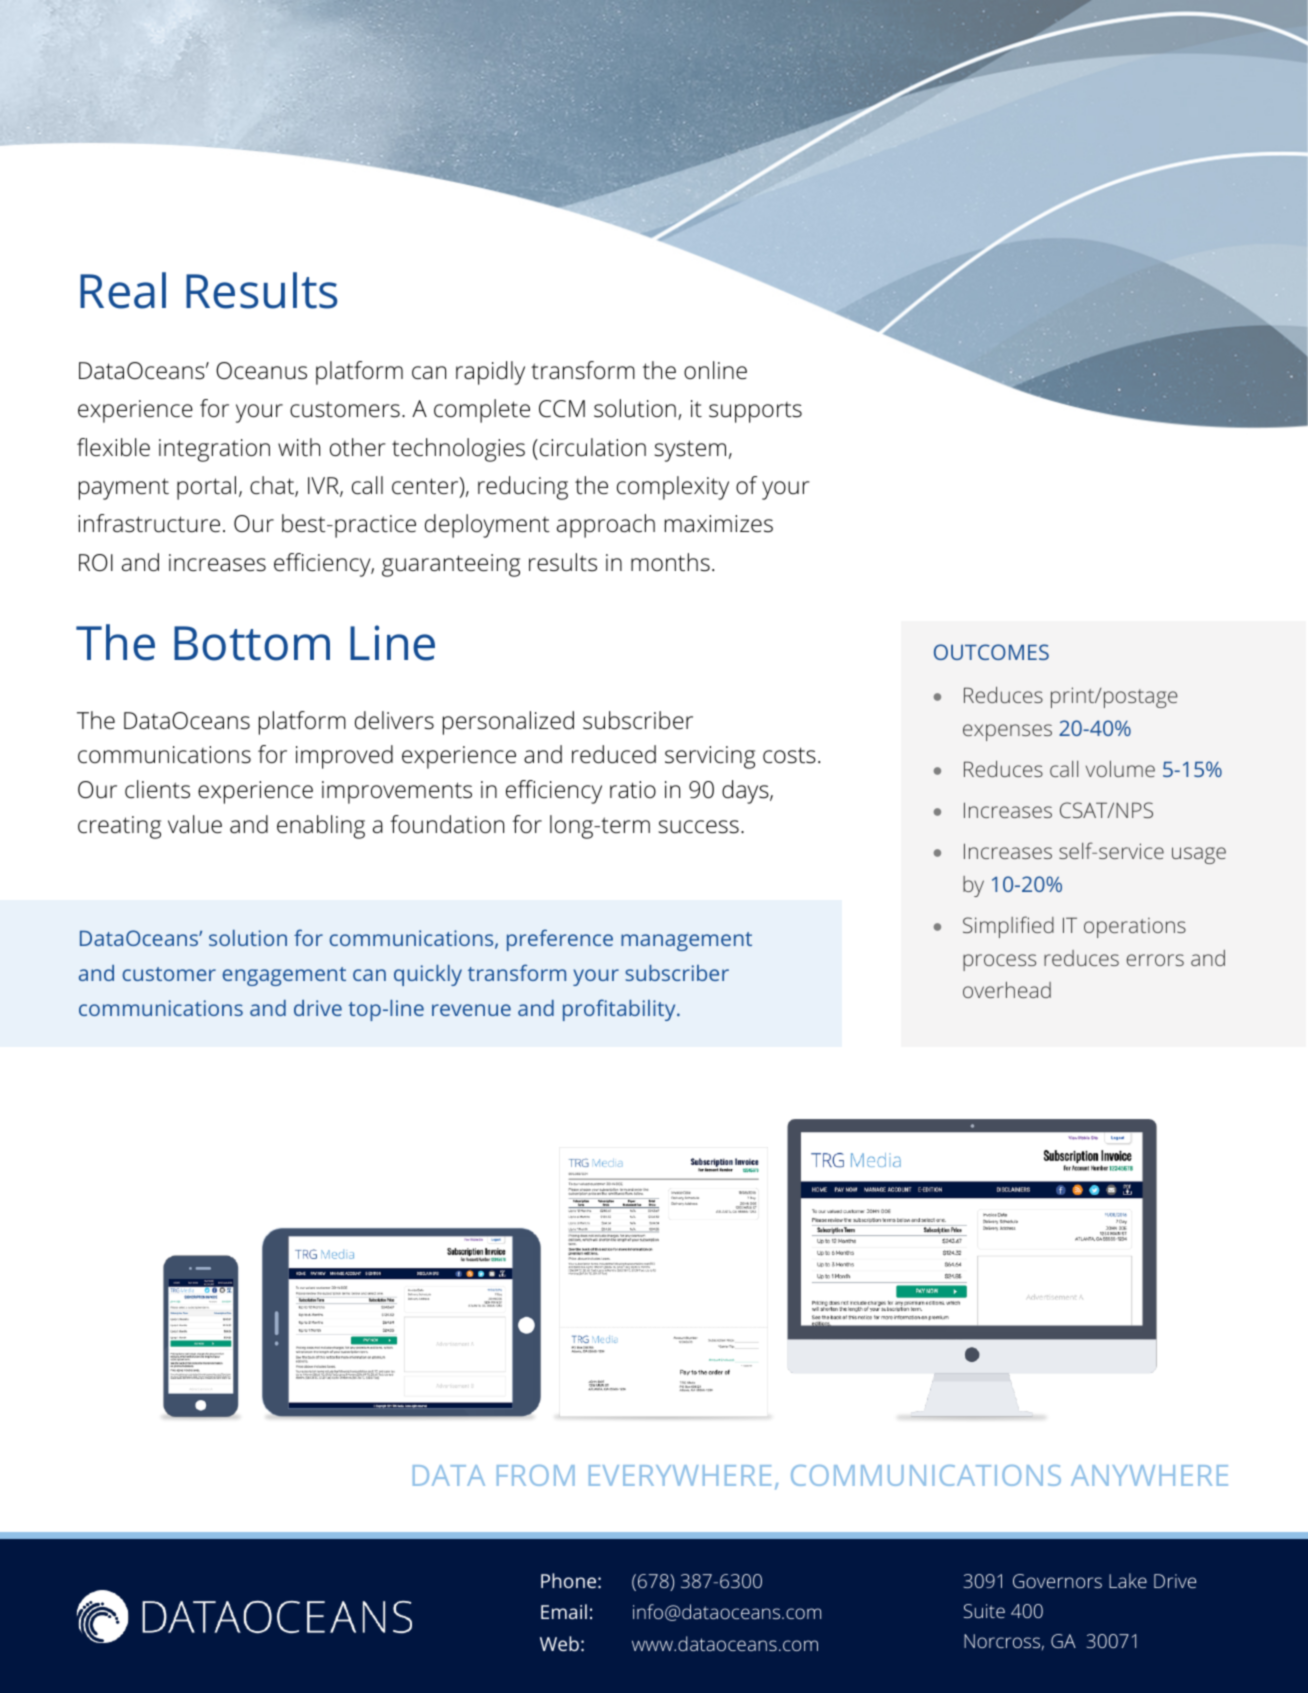 The width and height of the screenshot is (1308, 1693). What do you see at coordinates (564, 1611) in the screenshot?
I see `Email` at bounding box center [564, 1611].
